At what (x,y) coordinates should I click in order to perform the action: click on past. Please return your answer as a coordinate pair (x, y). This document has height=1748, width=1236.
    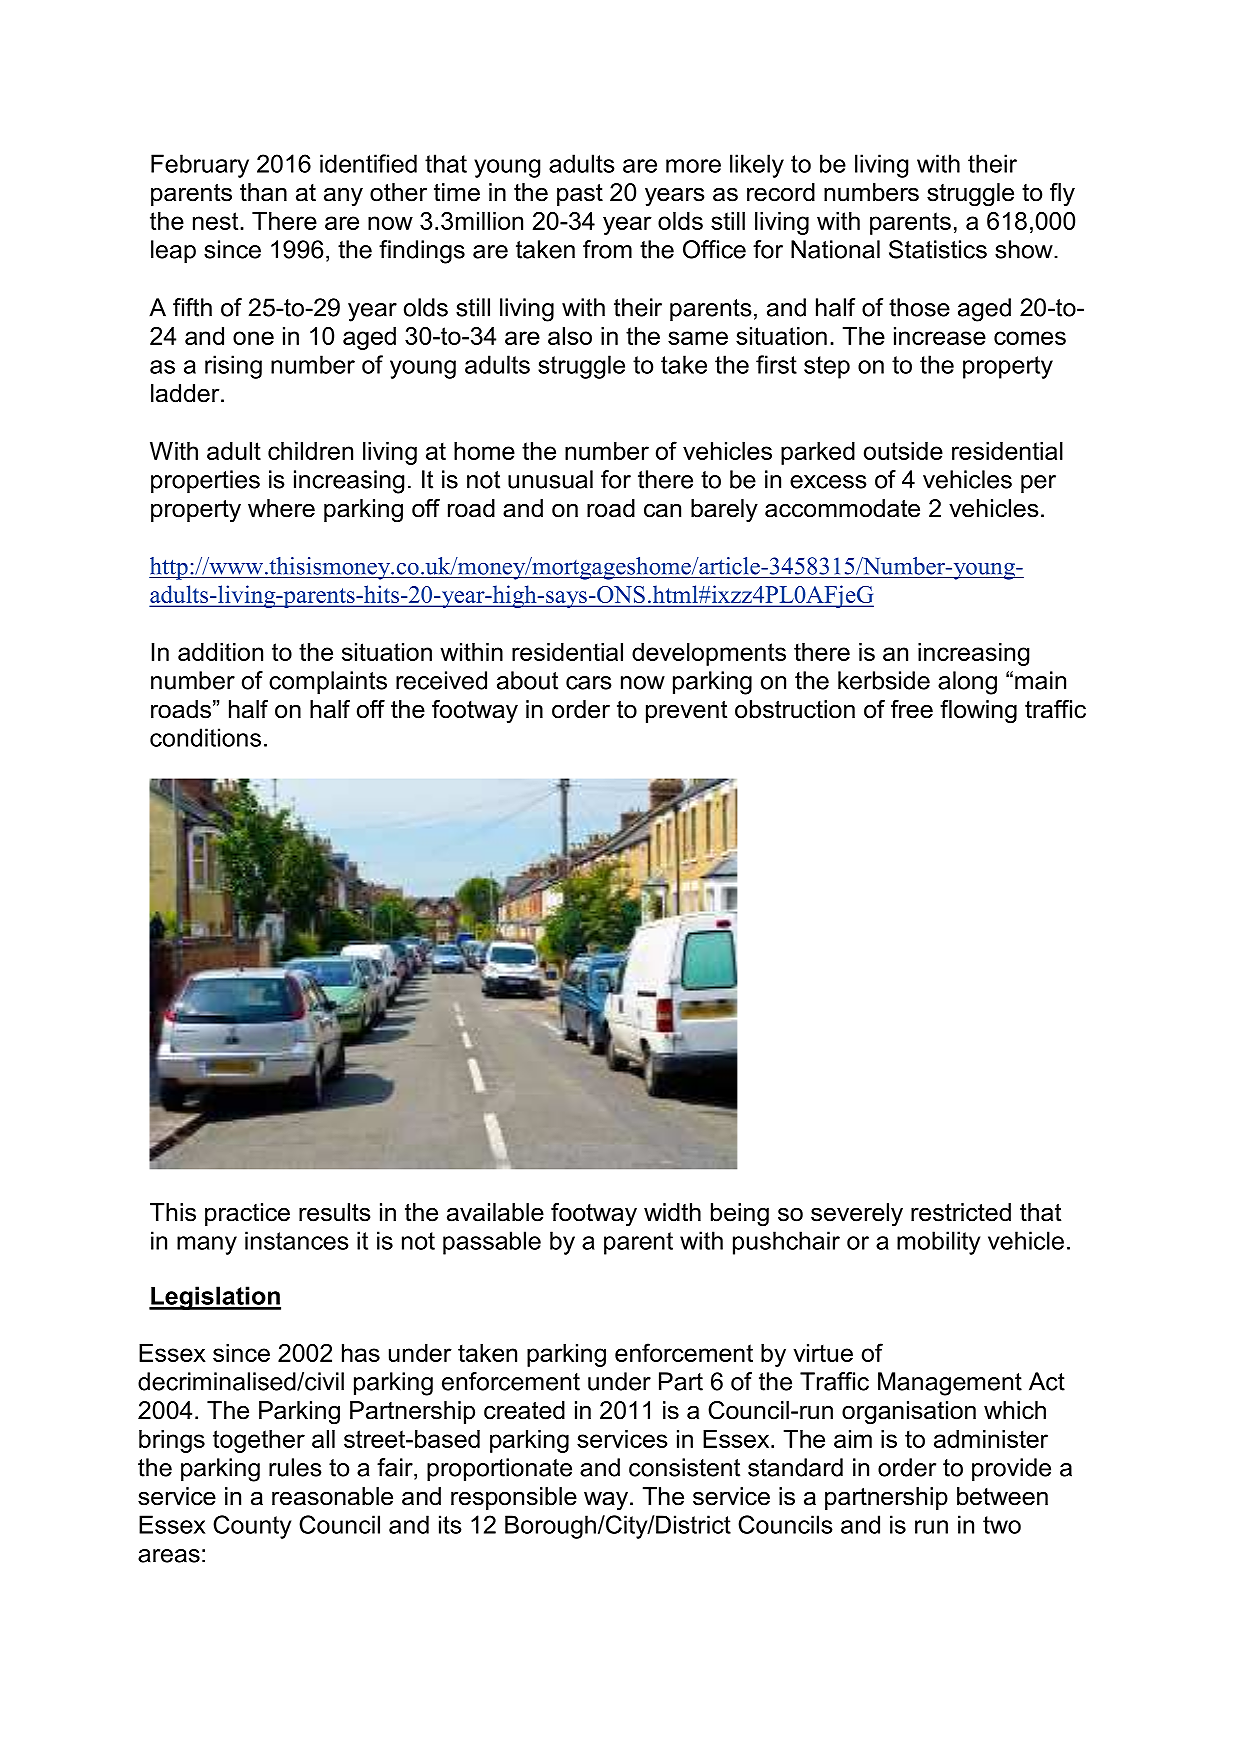
    Looking at the image, I should click on (580, 195).
